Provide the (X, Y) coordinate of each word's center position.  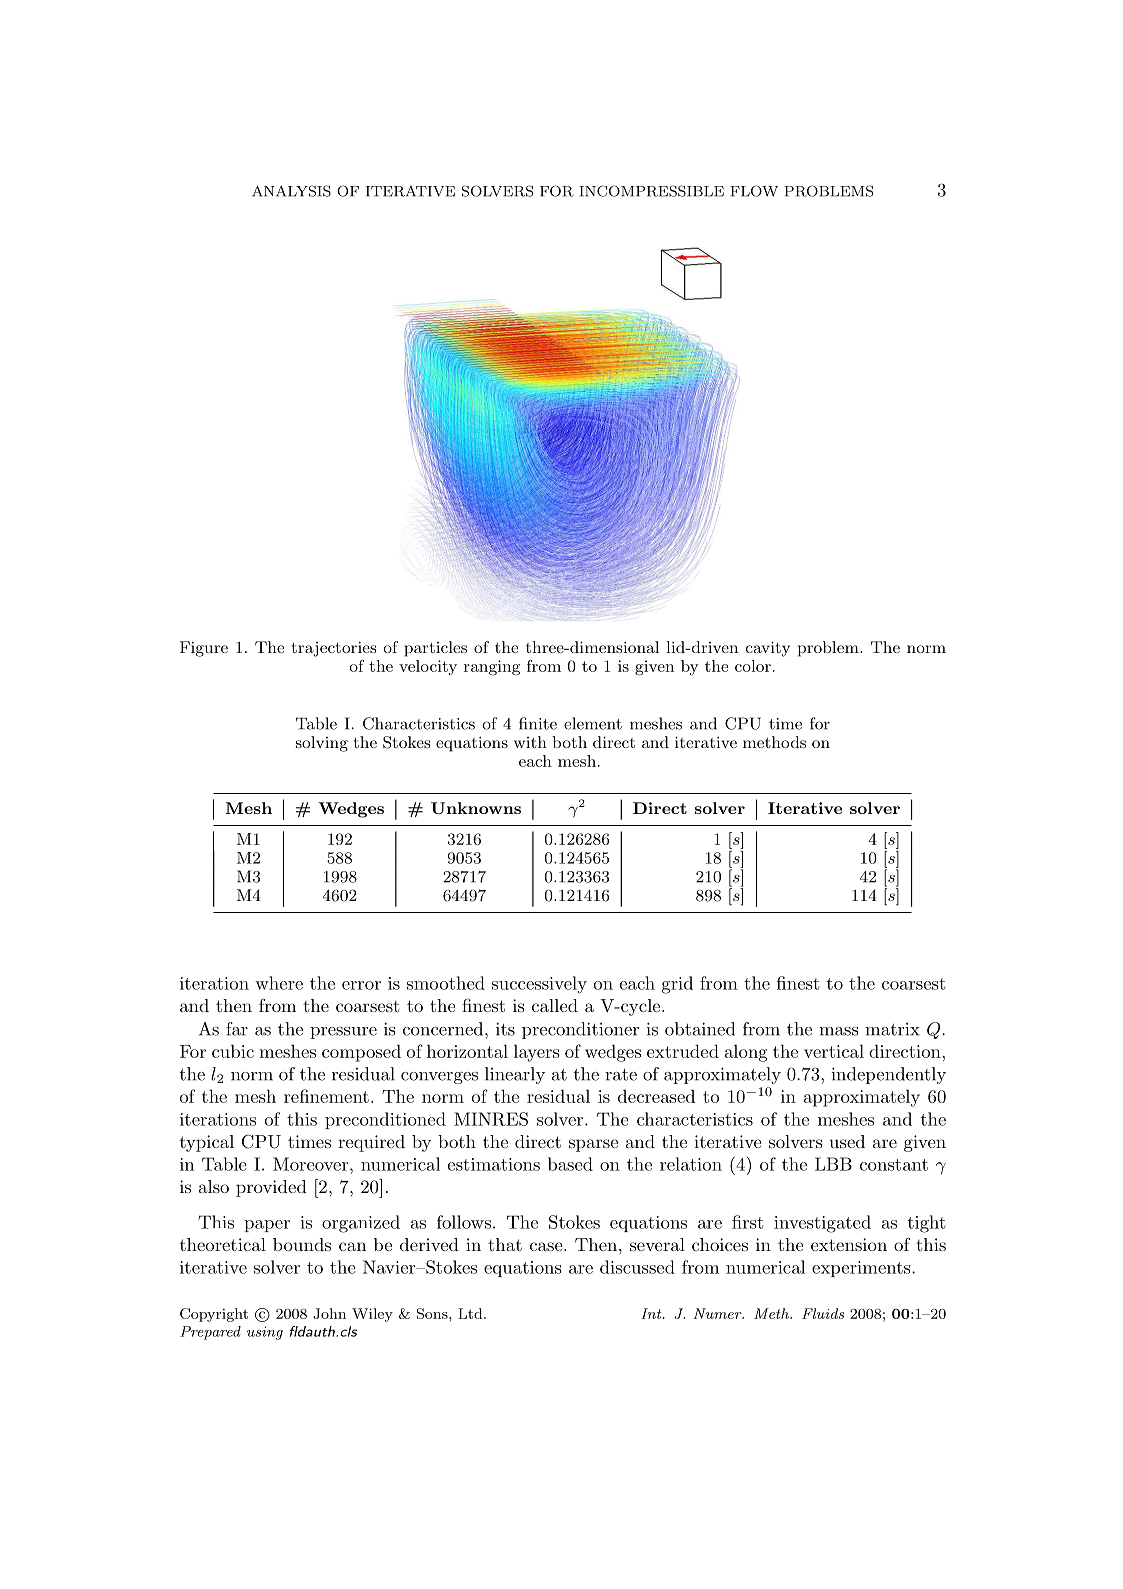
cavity (768, 649)
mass (838, 1031)
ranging (492, 668)
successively (539, 985)
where (279, 983)
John (329, 1313)
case (547, 1246)
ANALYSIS (291, 191)
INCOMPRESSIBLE (651, 191)
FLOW (754, 191)
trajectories (333, 649)
